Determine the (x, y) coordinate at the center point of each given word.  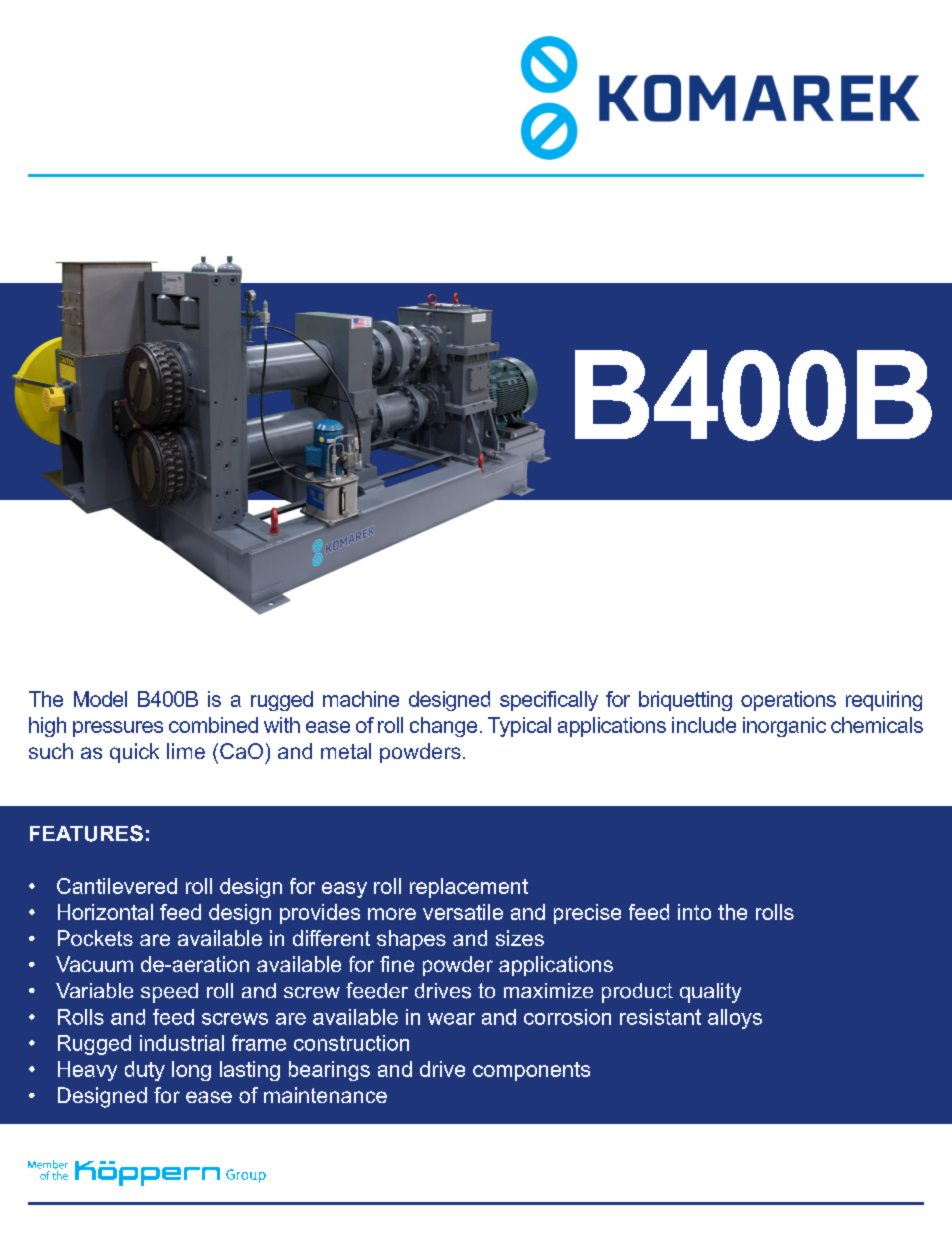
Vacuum (94, 964)
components (531, 1071)
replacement (469, 888)
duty (145, 1071)
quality (710, 993)
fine (397, 964)
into (694, 912)
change (443, 727)
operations (788, 701)
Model (100, 699)
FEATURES (86, 833)
